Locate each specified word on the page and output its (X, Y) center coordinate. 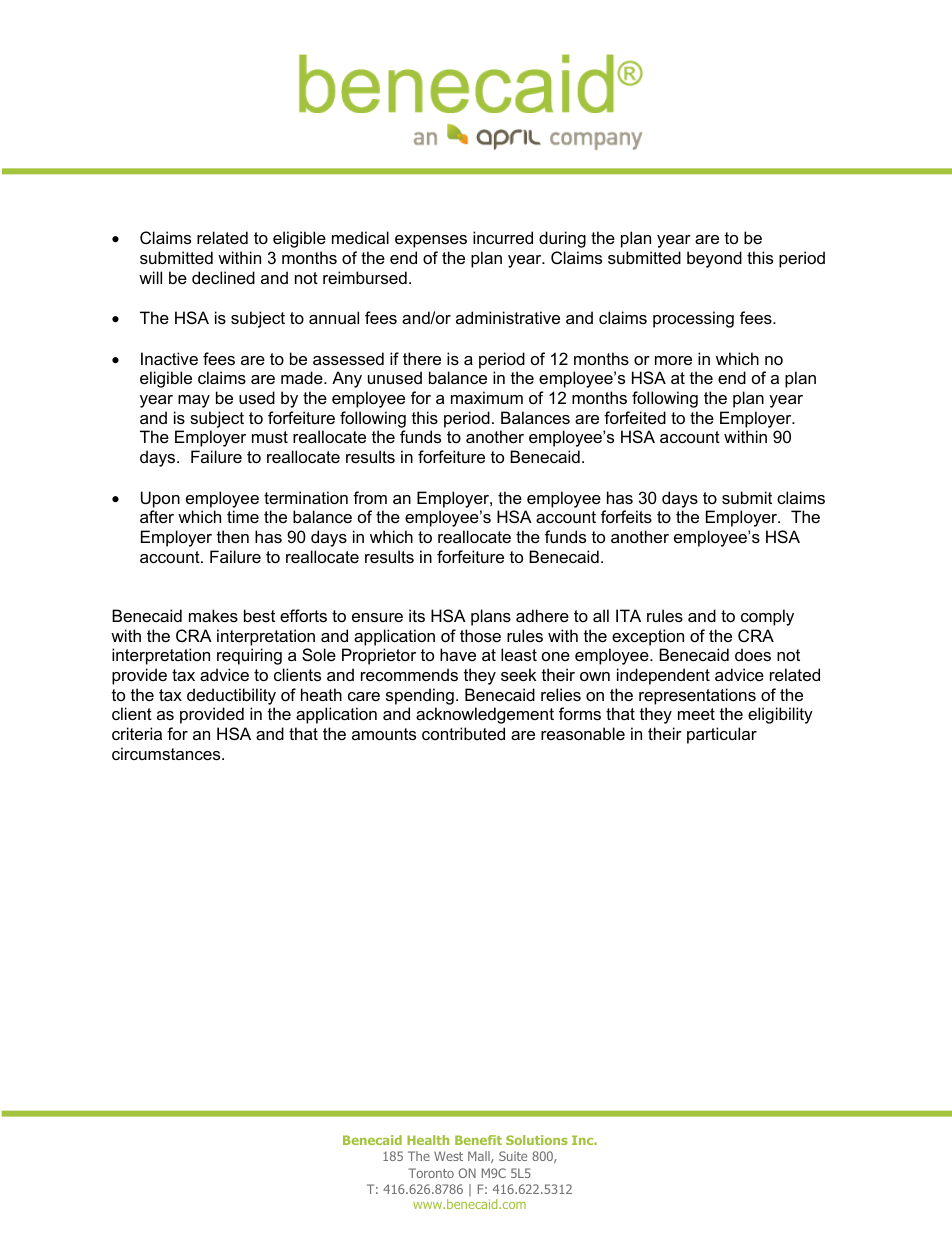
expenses (431, 241)
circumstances (167, 753)
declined (223, 277)
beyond (714, 259)
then (233, 536)
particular (722, 735)
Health (428, 1140)
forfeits (626, 516)
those (480, 635)
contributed (463, 733)
